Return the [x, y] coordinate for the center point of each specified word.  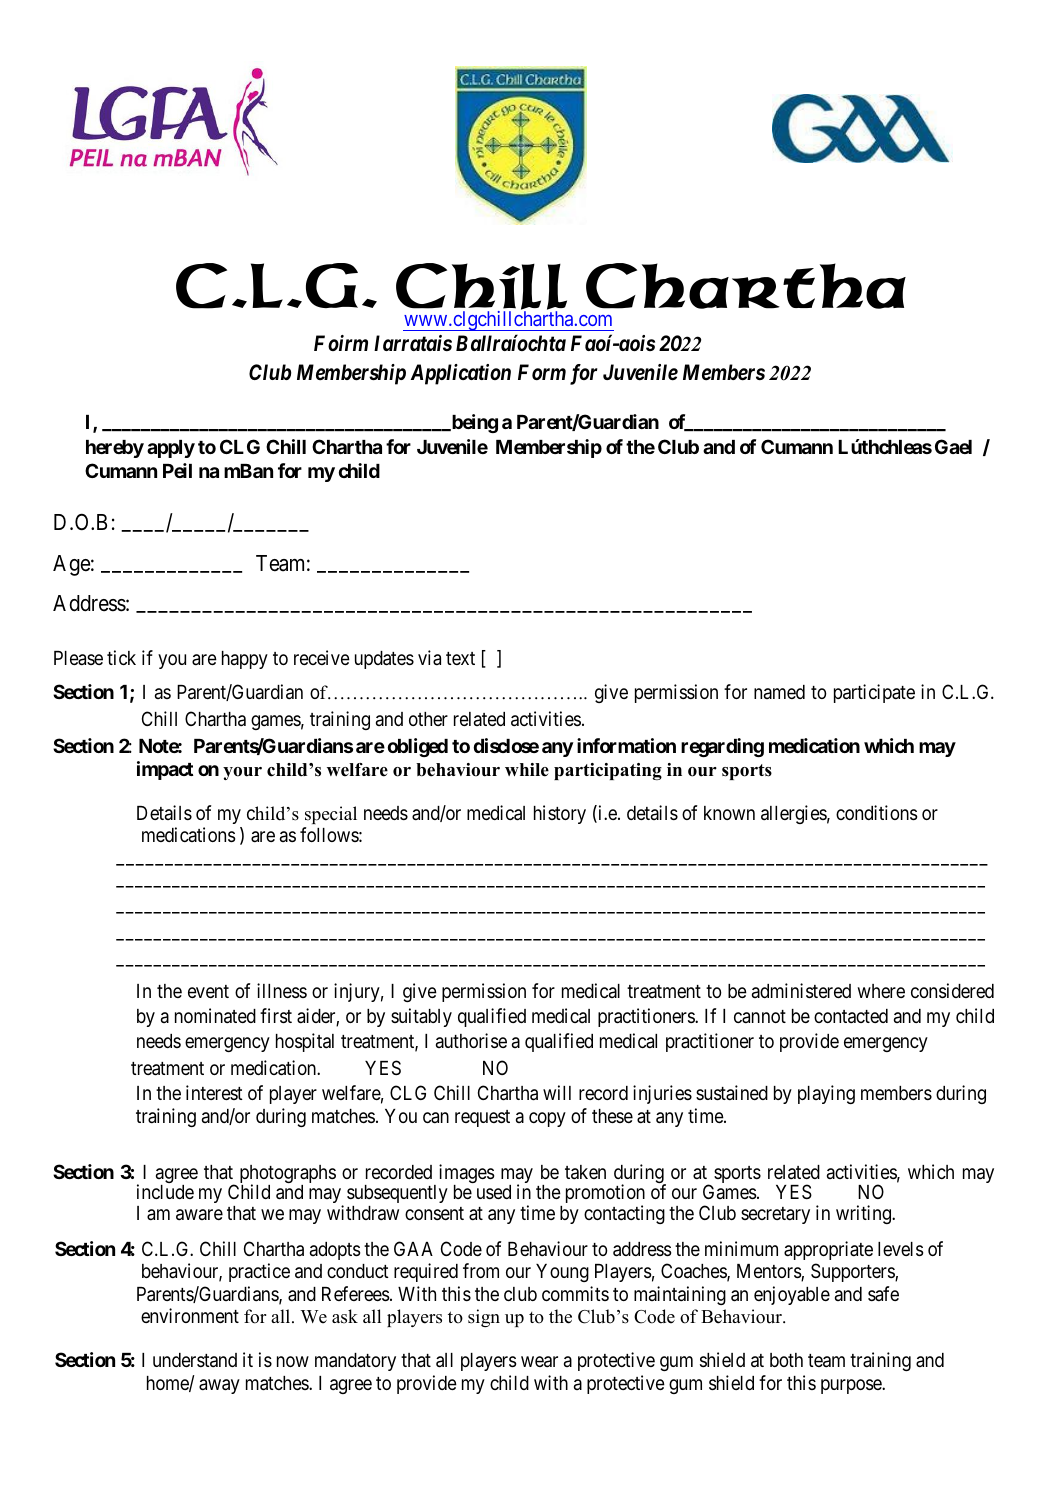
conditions [876, 812]
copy [547, 1119]
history [560, 814]
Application [461, 374]
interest [214, 1092]
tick [121, 657]
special [331, 815]
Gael [953, 446]
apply [171, 449]
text [460, 658]
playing [826, 1094]
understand [195, 1360]
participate [874, 693]
